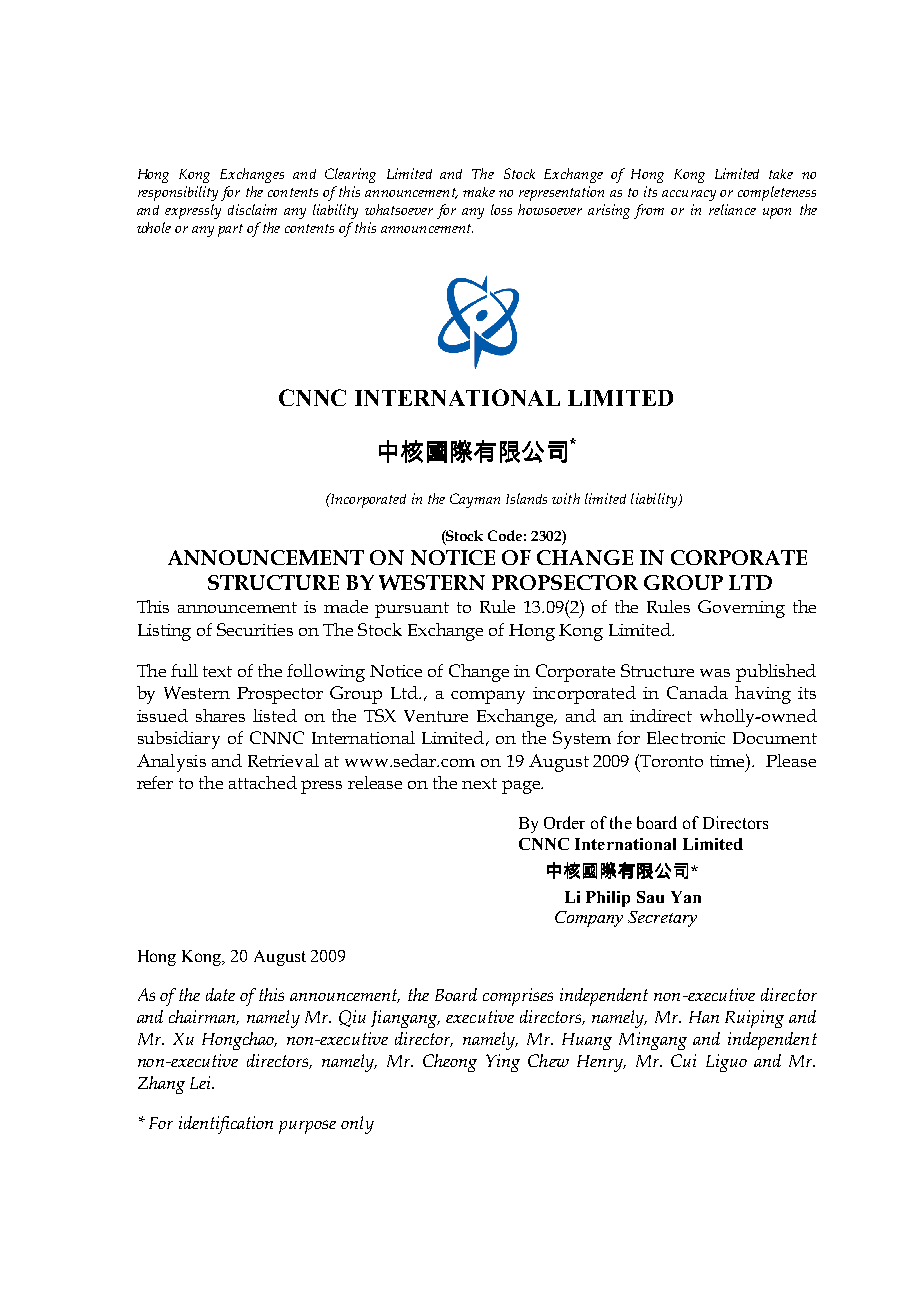 This screenshot has width=924, height=1308. Describe the element at coordinates (503, 1063) in the screenshot. I see `Ying` at that location.
